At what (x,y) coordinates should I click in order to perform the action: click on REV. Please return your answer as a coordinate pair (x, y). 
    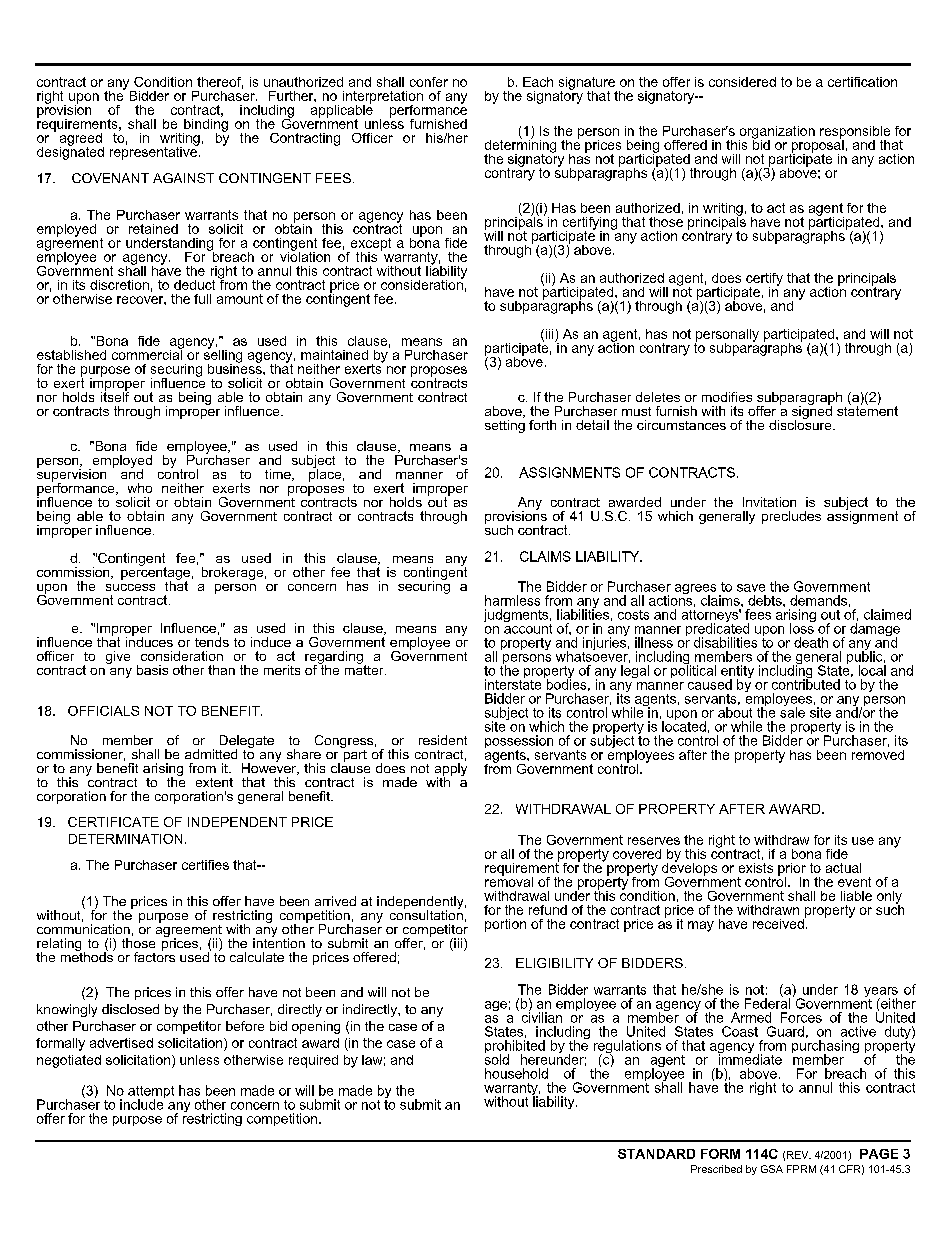
    Looking at the image, I should click on (799, 1155).
